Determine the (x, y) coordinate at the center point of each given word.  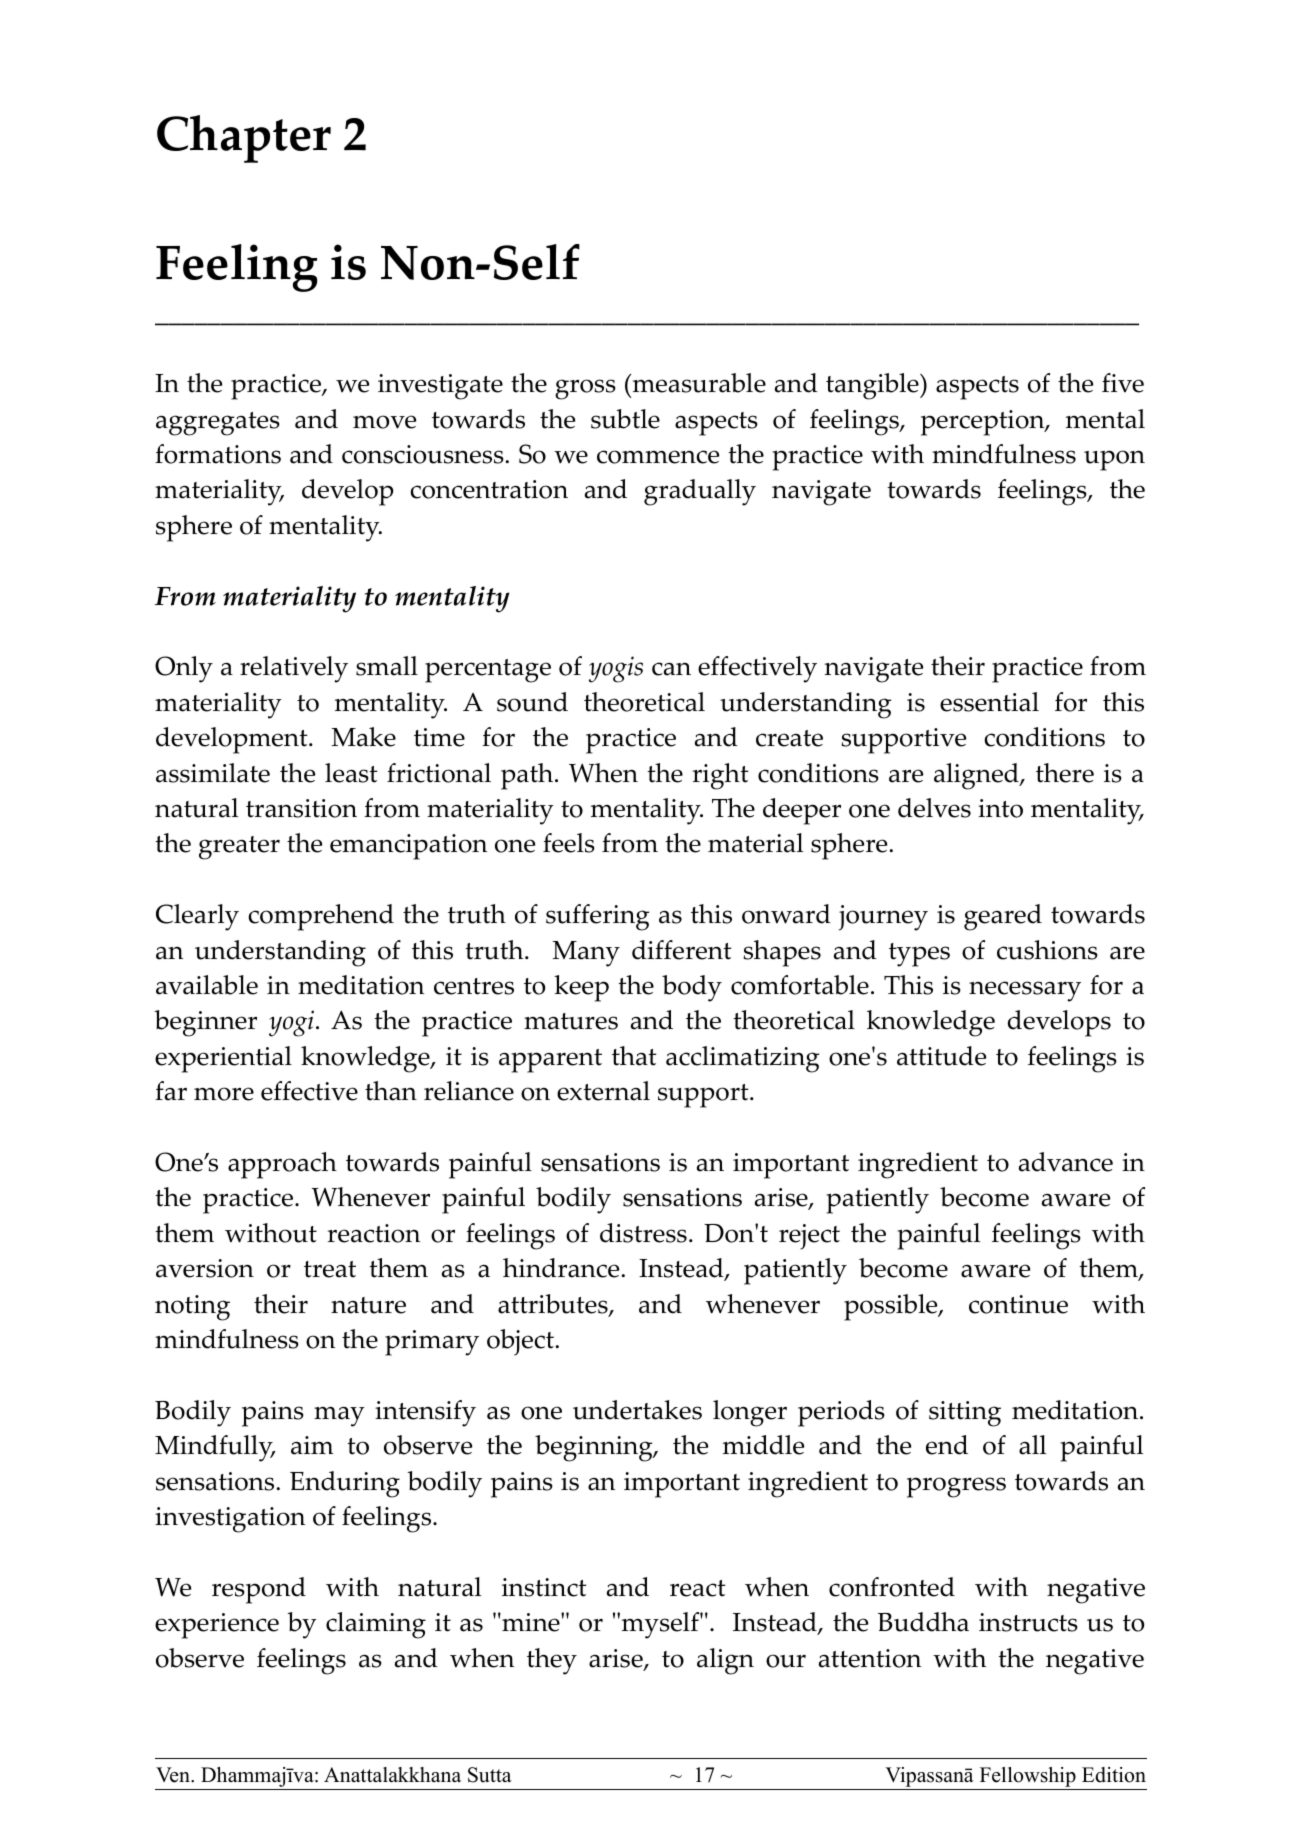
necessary (1025, 991)
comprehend (321, 917)
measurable (698, 383)
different (681, 950)
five (1123, 383)
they (552, 1661)
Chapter (244, 139)
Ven (174, 1775)
